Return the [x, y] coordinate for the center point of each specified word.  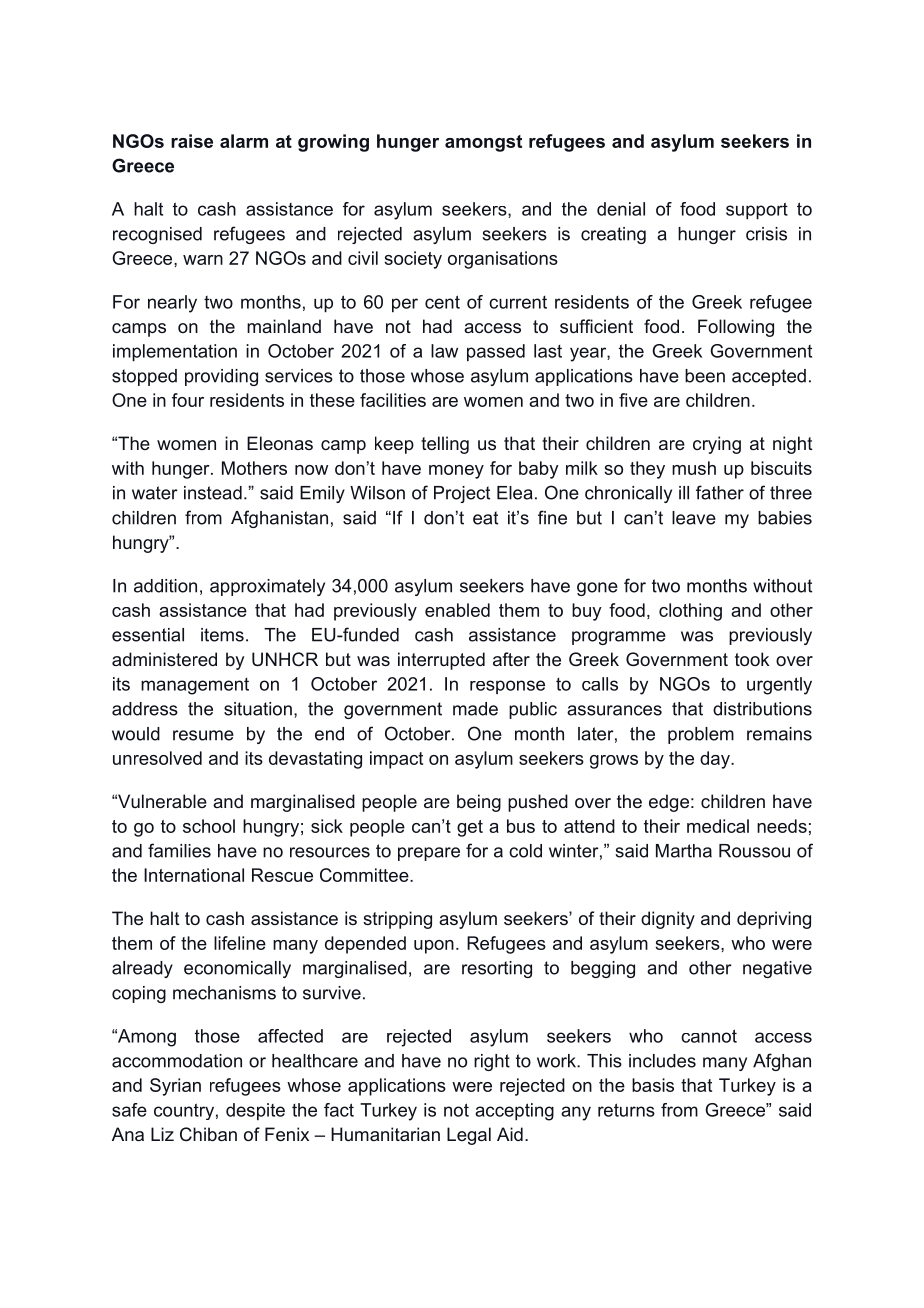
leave [694, 518]
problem [701, 735]
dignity [668, 920]
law [444, 351]
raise [192, 141]
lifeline [240, 943]
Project [462, 494]
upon [434, 947]
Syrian [175, 1087]
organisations [503, 260]
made [475, 709]
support [757, 211]
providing [221, 377]
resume [203, 735]
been [705, 376]
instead [213, 493]
